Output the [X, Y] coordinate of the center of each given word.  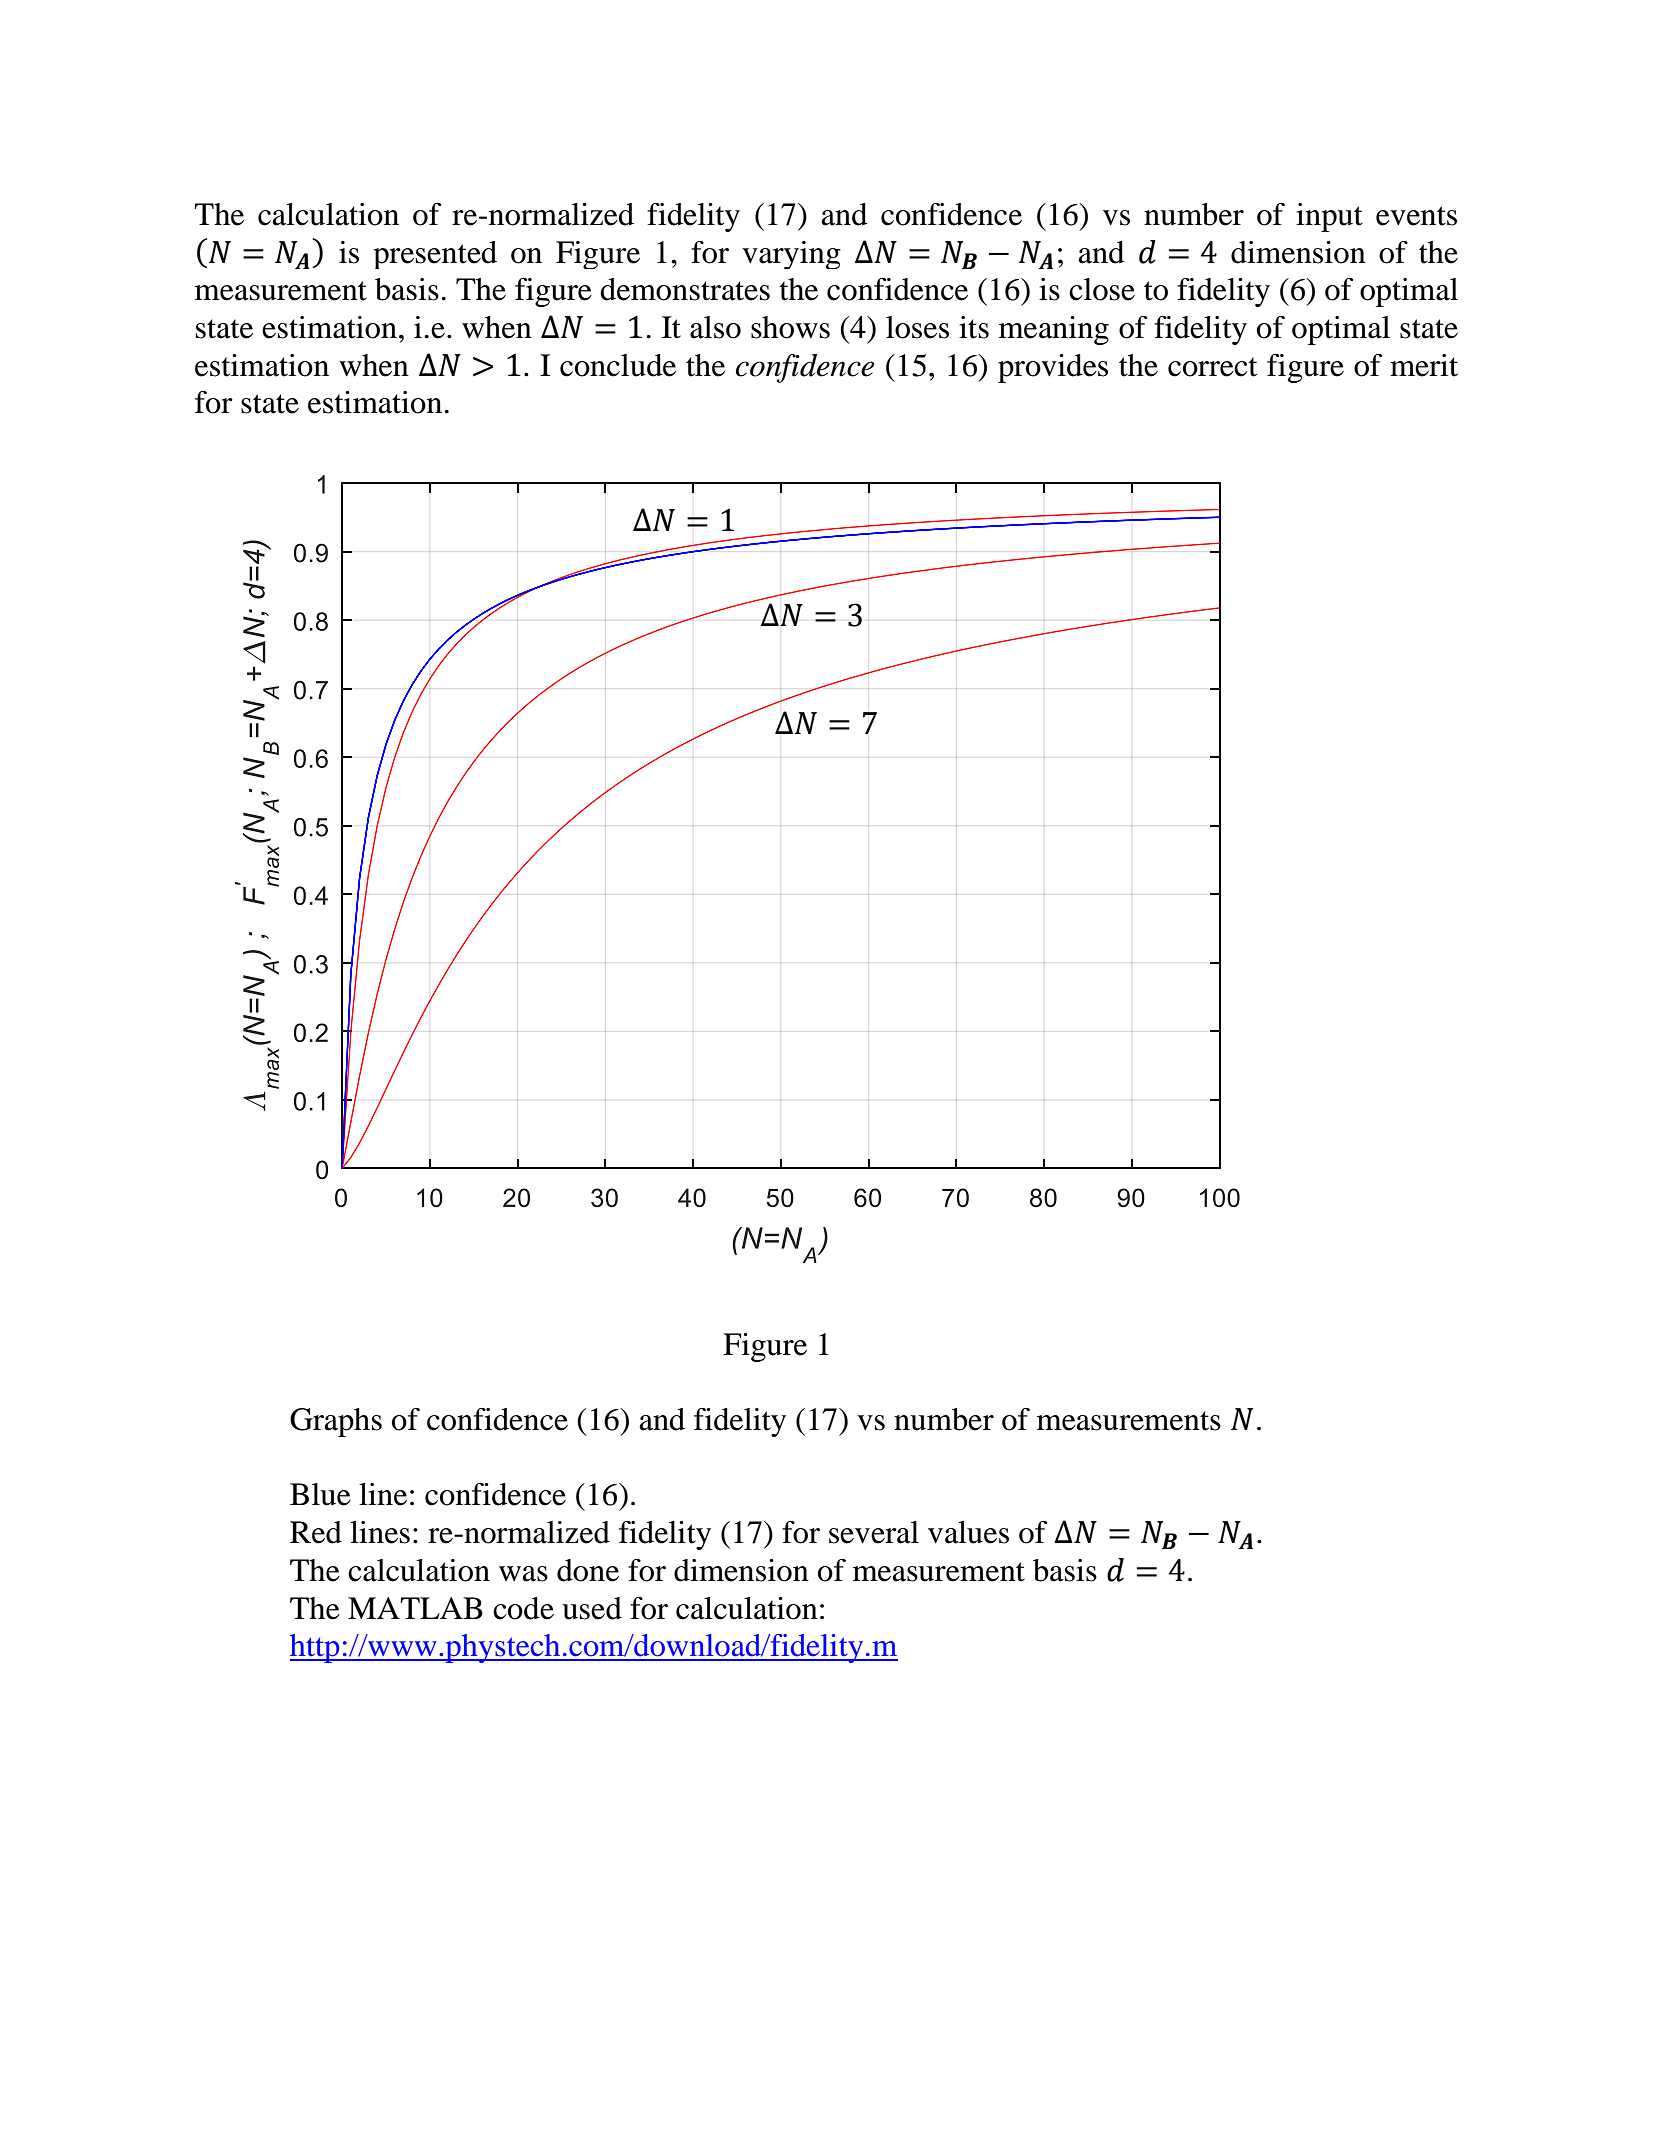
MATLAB [415, 1608]
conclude [618, 365]
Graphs [336, 1422]
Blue [320, 1494]
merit [1424, 365]
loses [917, 327]
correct [1212, 367]
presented [435, 255]
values [968, 1532]
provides [1053, 368]
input [1329, 217]
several [874, 1532]
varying [791, 255]
